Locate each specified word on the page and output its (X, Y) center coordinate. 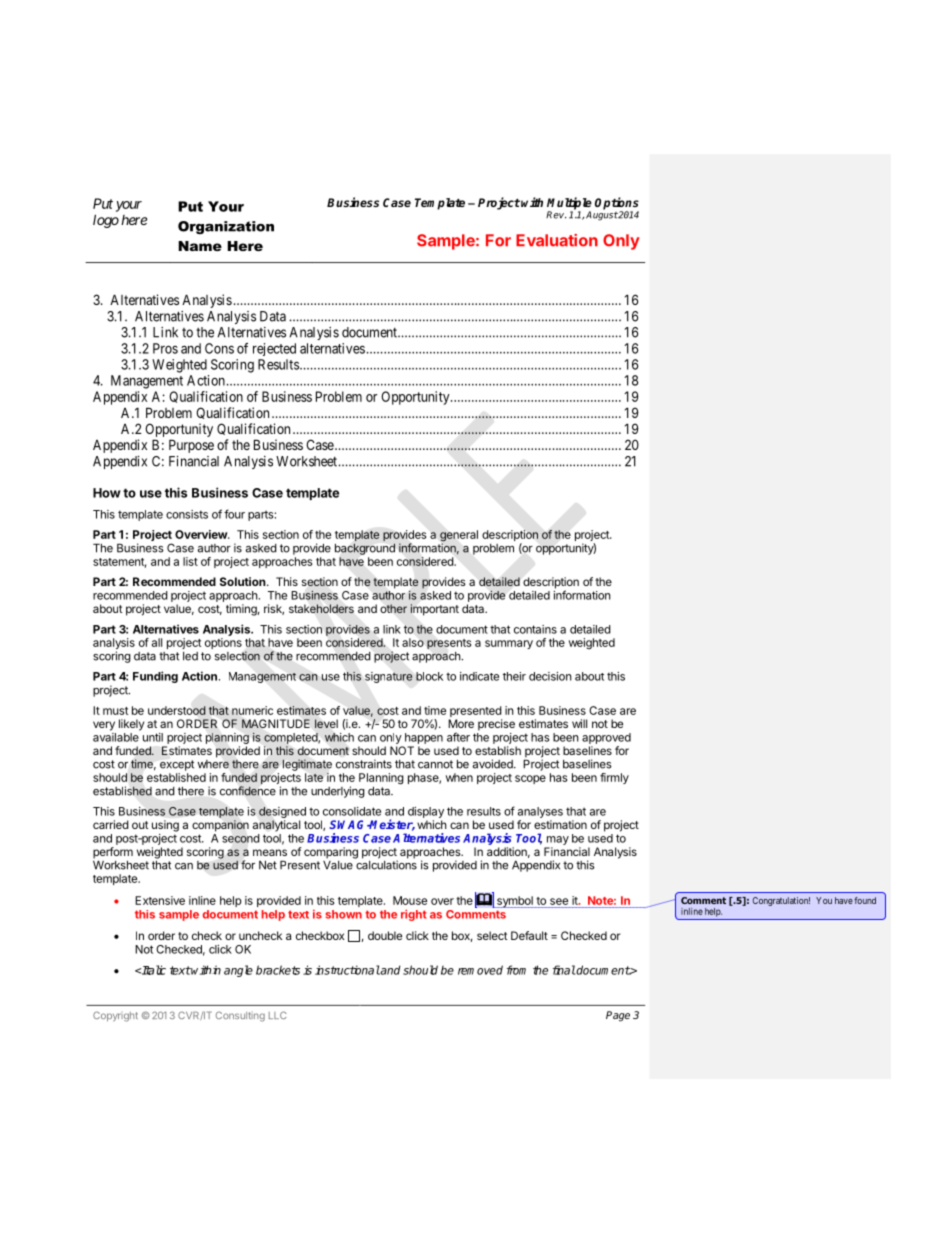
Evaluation (557, 240)
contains (535, 629)
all (157, 642)
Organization (226, 227)
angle (238, 971)
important (434, 610)
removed (480, 970)
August (602, 215)
